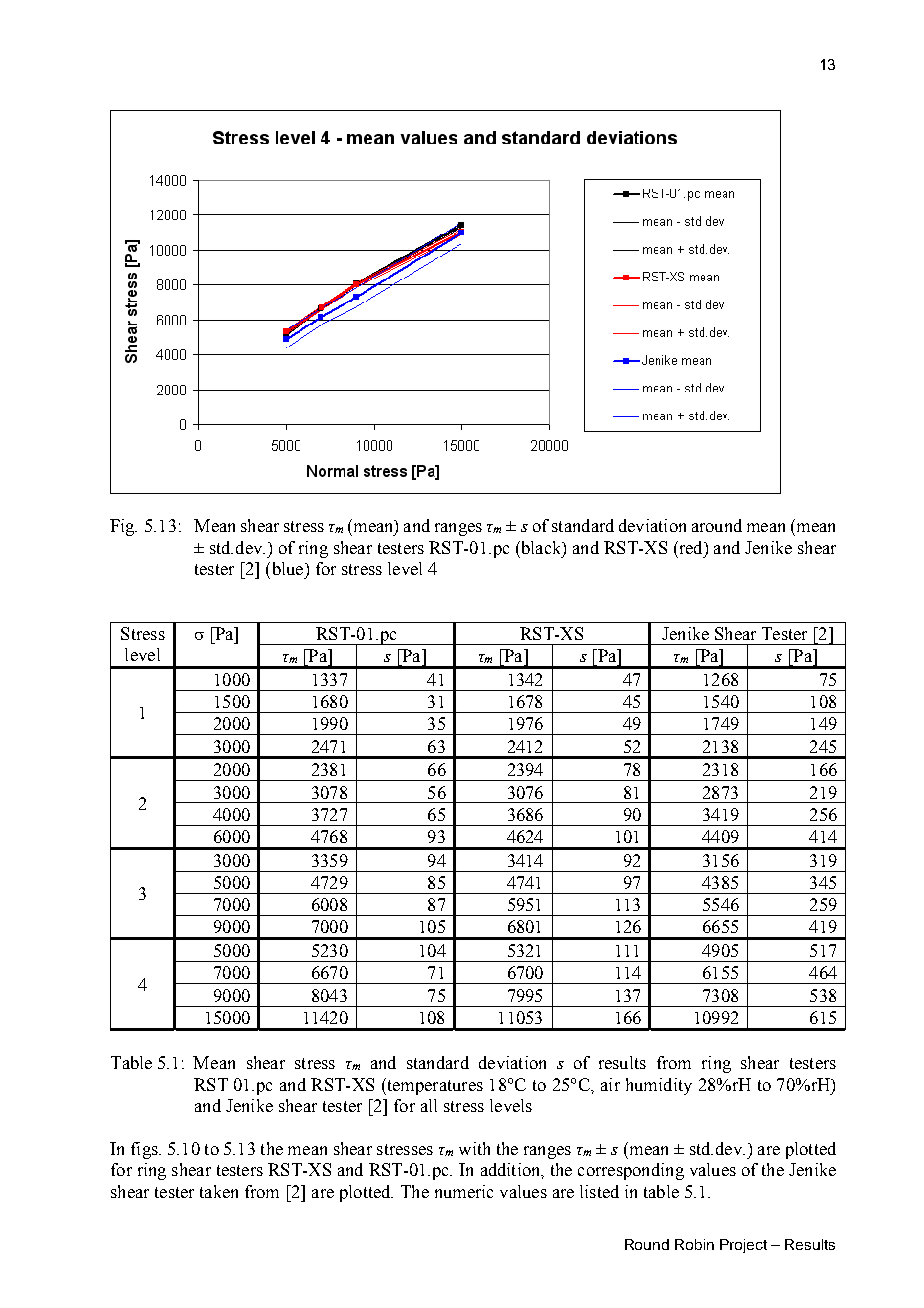 This screenshot has height=1308, width=924. What do you see at coordinates (541, 548) in the screenshot?
I see `black` at bounding box center [541, 548].
